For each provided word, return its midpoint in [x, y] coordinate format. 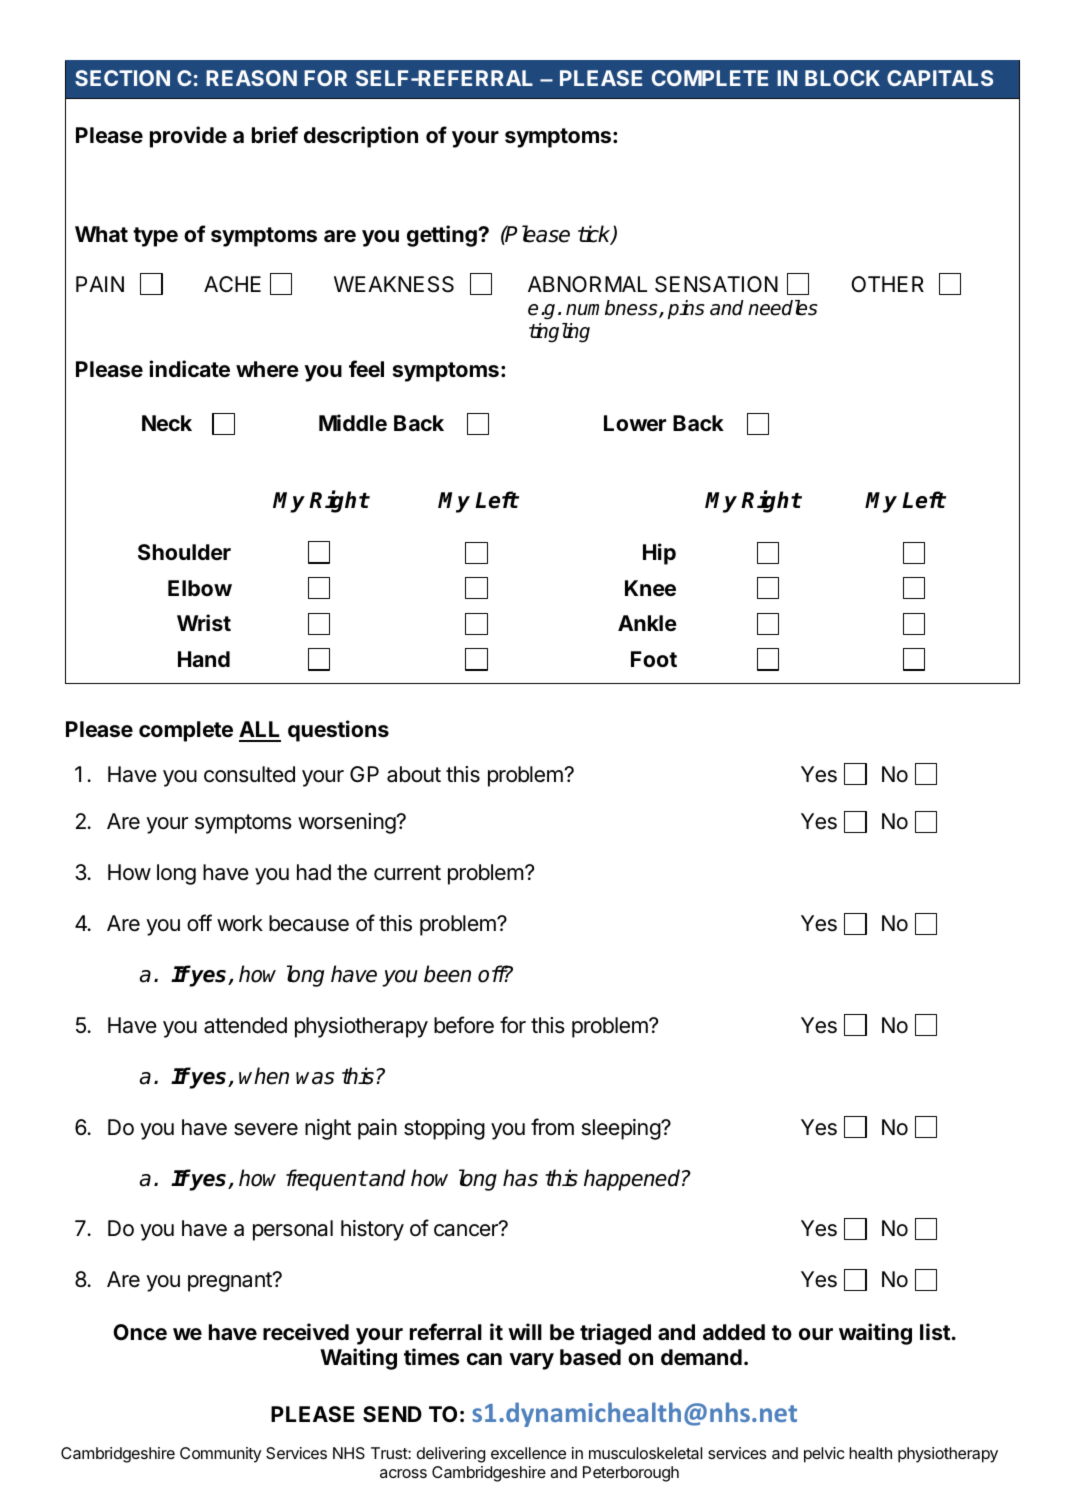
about [414, 774]
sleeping [622, 1129]
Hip [659, 554]
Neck [167, 423]
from [552, 1126]
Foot [654, 659]
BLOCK [842, 78]
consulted [249, 774]
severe [266, 1129]
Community [221, 1455]
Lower [635, 423]
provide [188, 137]
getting [443, 236]
